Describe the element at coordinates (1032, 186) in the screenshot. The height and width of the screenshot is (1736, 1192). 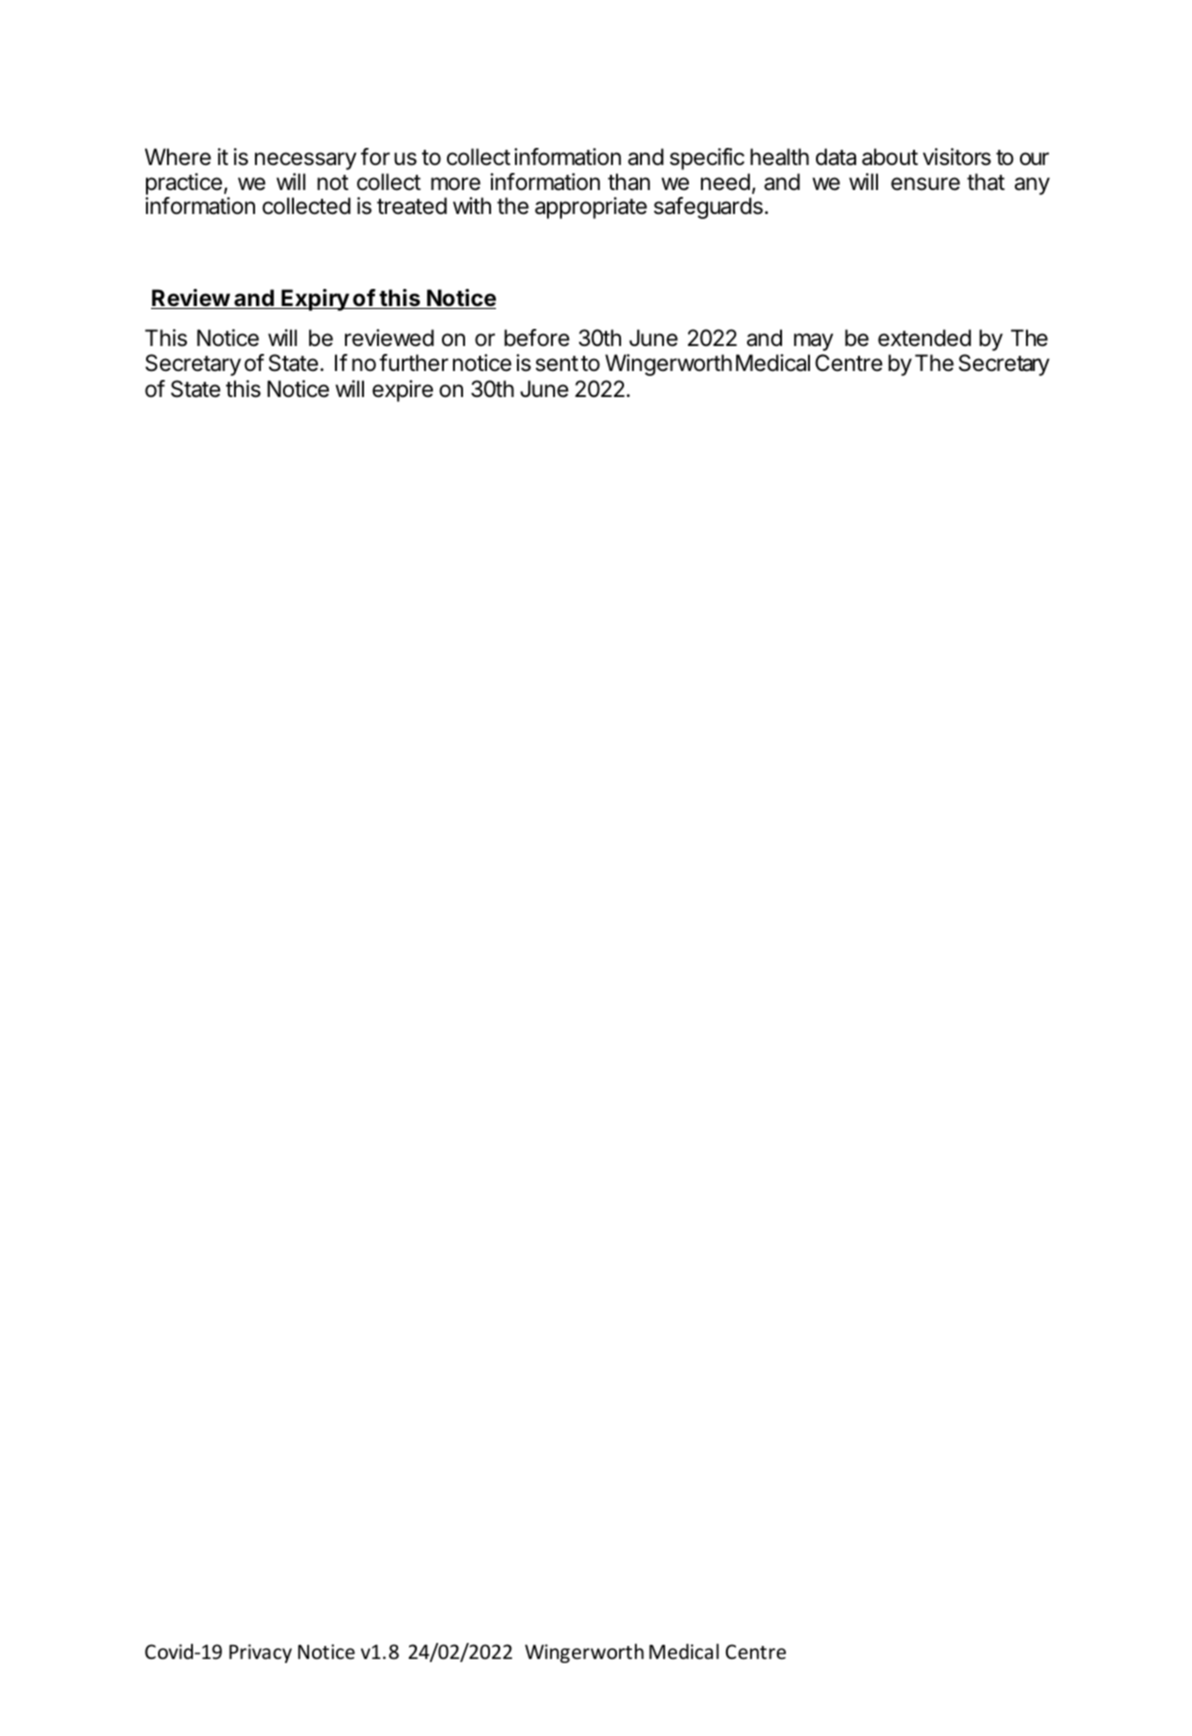
I see `any` at that location.
